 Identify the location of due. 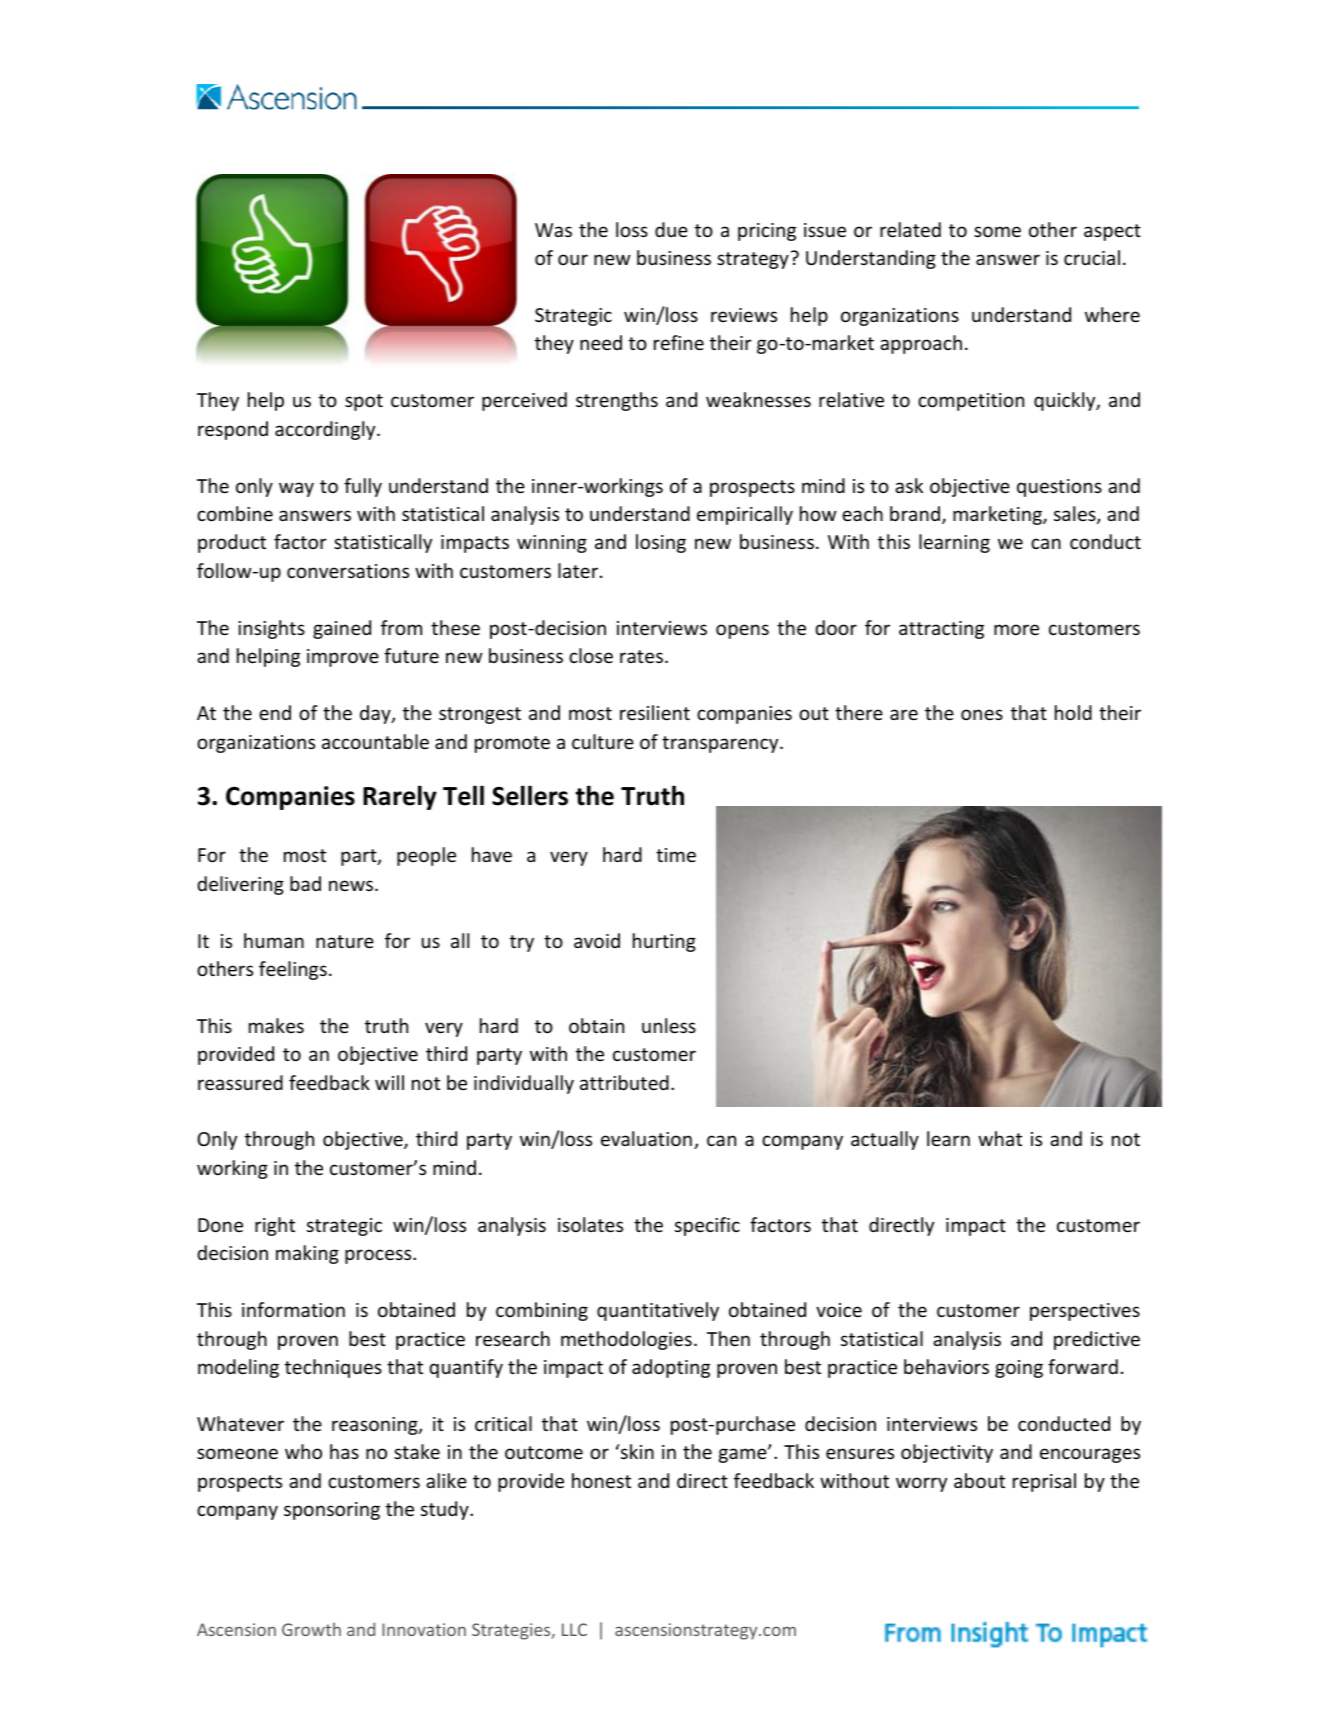
(671, 229).
